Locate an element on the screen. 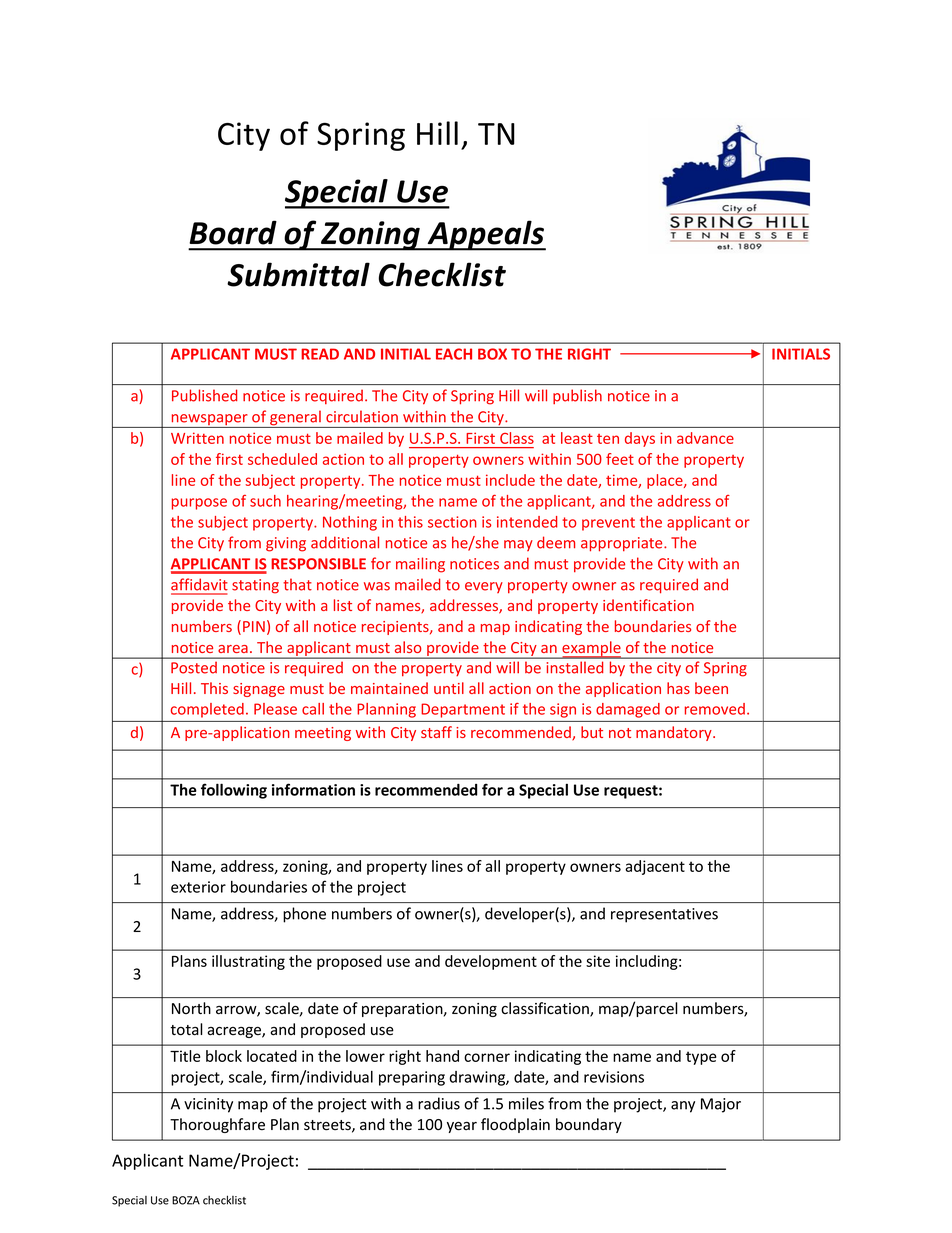  mandatory is located at coordinates (675, 733).
